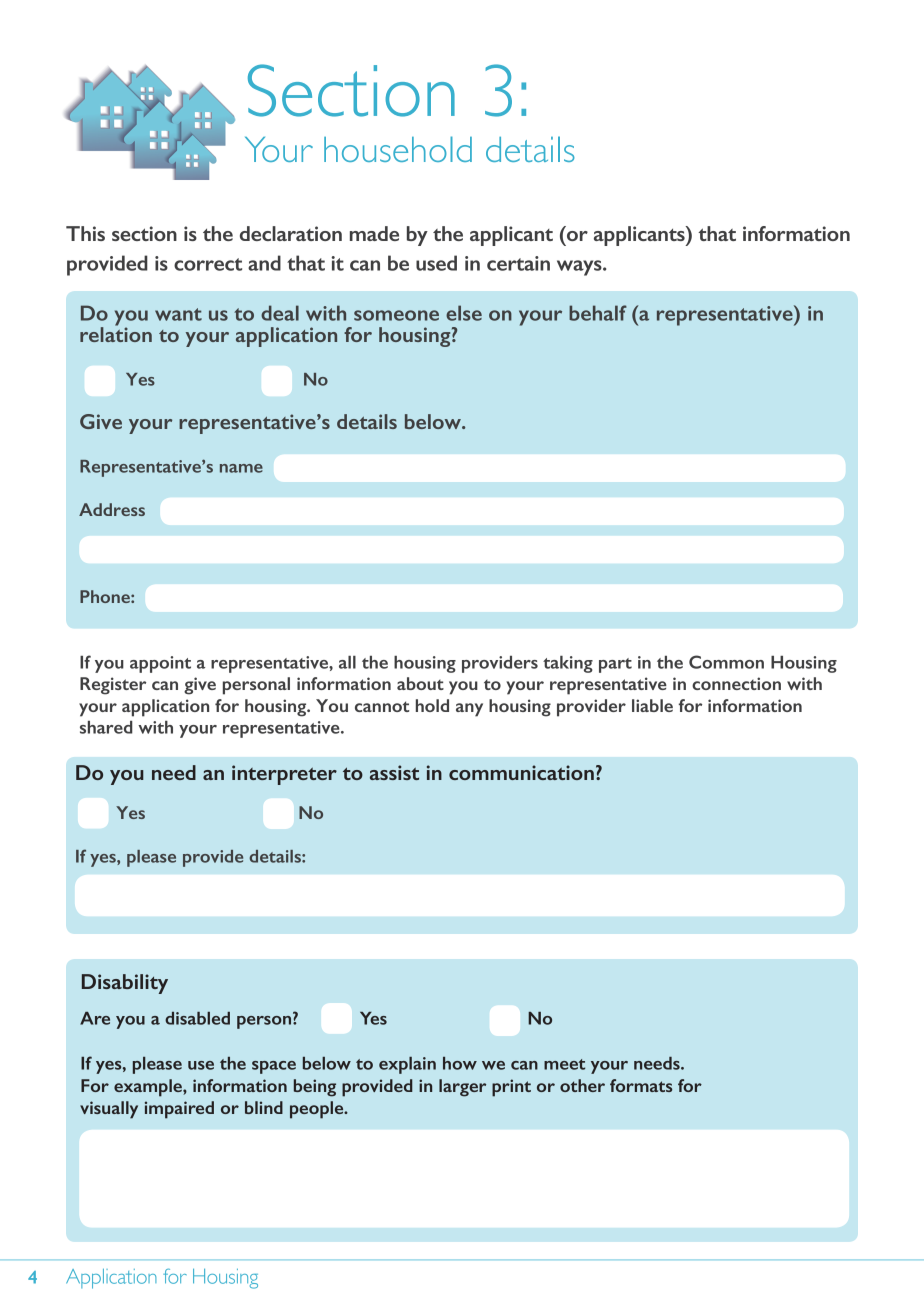  Describe the element at coordinates (396, 315) in the screenshot. I see `someone` at that location.
